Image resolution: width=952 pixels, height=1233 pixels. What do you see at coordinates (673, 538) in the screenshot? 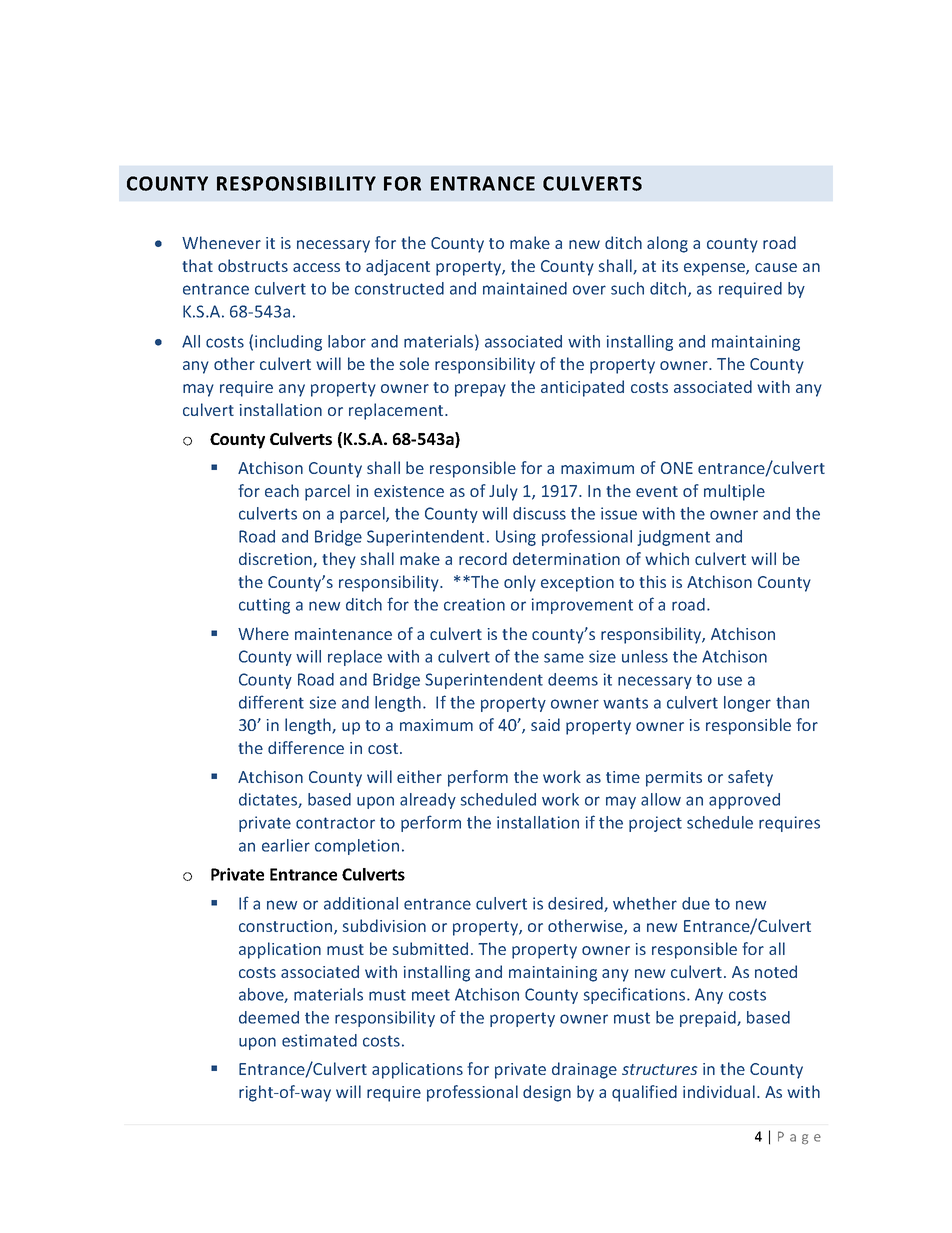
I see `judgment` at bounding box center [673, 538].
